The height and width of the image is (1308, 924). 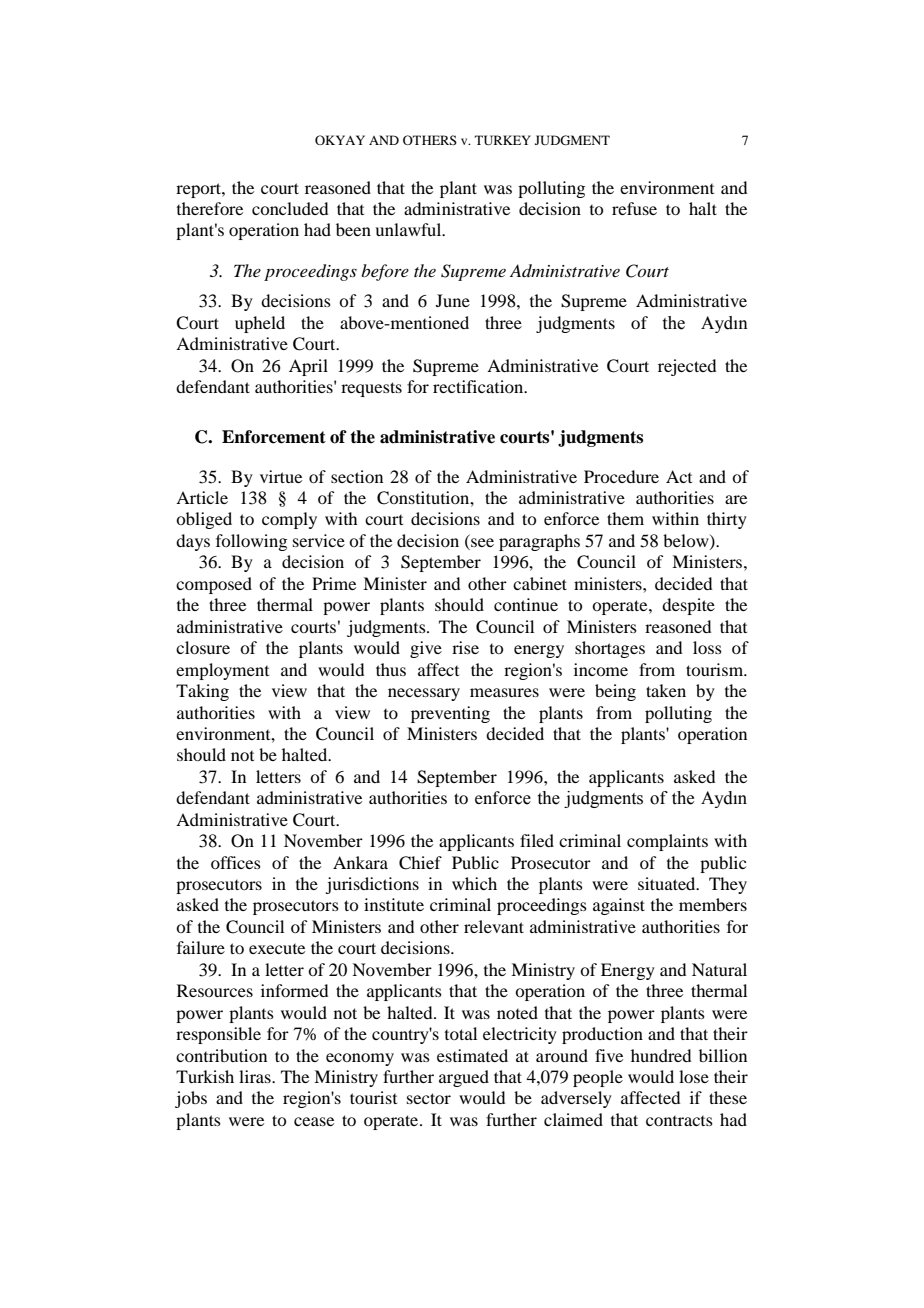 What do you see at coordinates (694, 1076) in the image?
I see `lose` at bounding box center [694, 1076].
